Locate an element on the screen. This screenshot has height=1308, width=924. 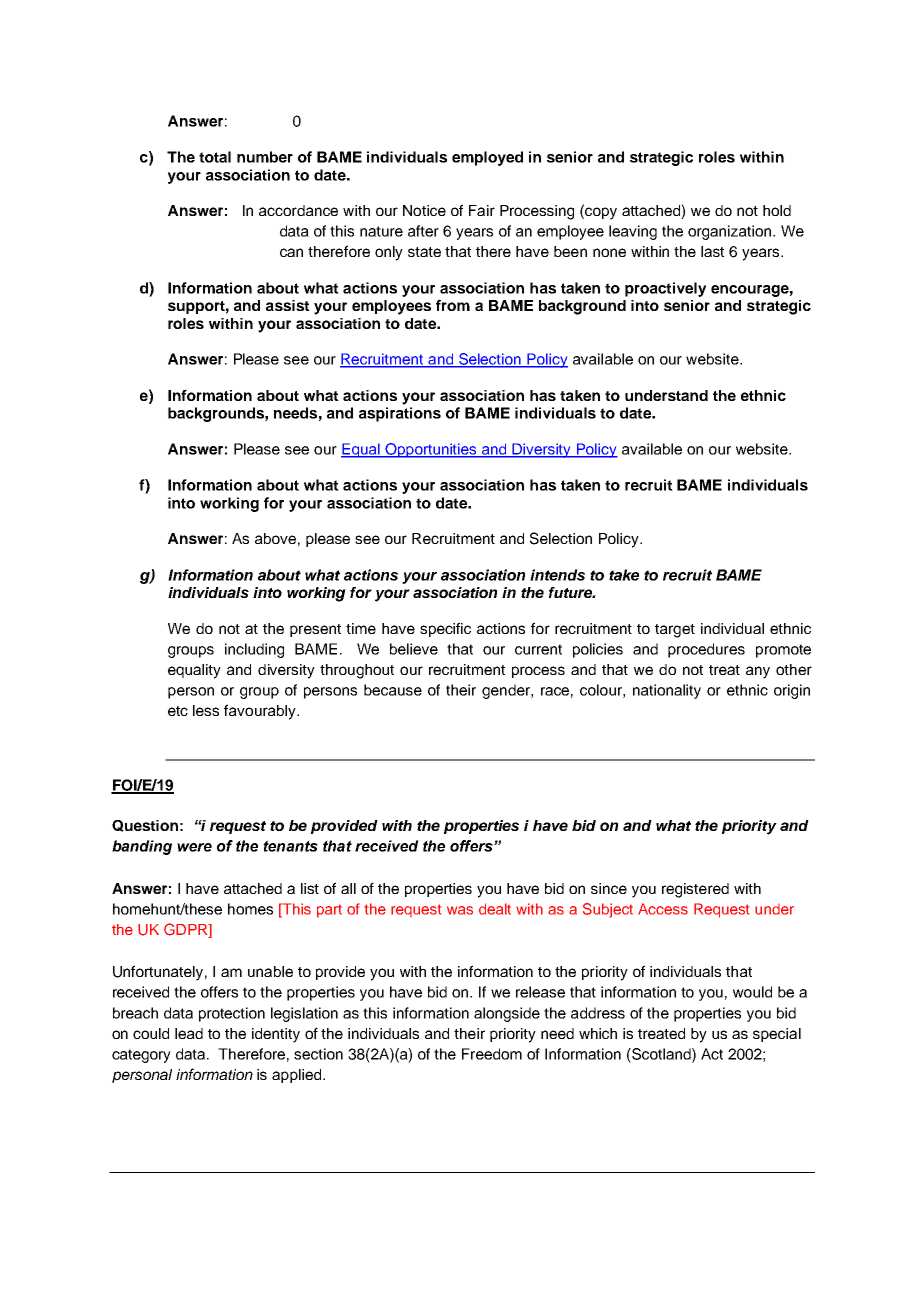
aspirations is located at coordinates (400, 414).
